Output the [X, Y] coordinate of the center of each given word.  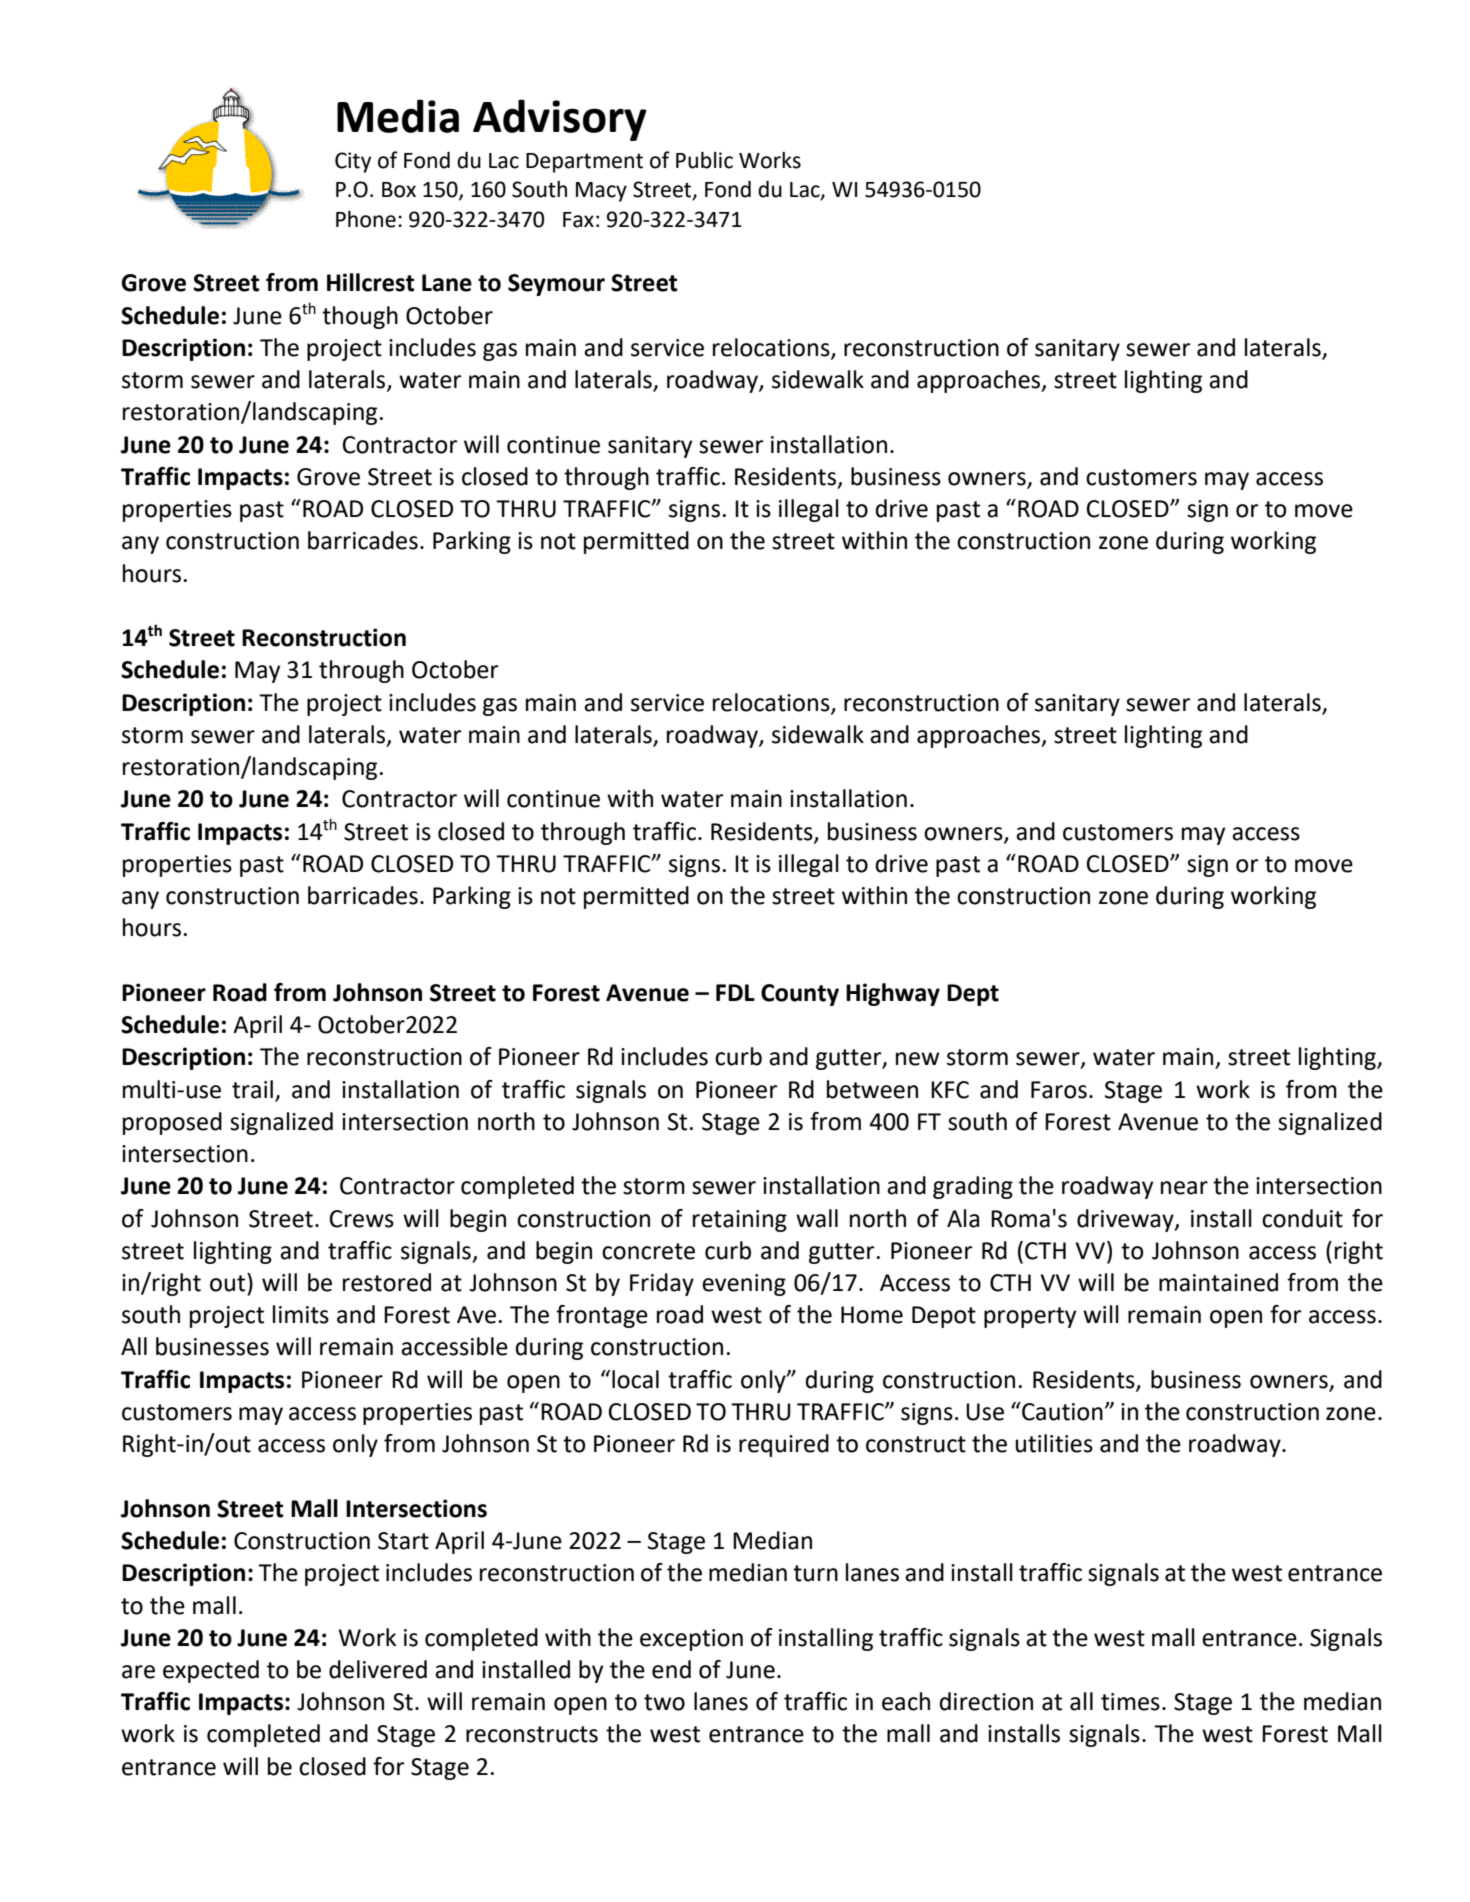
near [1184, 1188]
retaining [740, 1221]
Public [704, 160]
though [360, 317]
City [353, 162]
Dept [973, 995]
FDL [735, 992]
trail [252, 1089]
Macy [601, 192]
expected [211, 1671]
